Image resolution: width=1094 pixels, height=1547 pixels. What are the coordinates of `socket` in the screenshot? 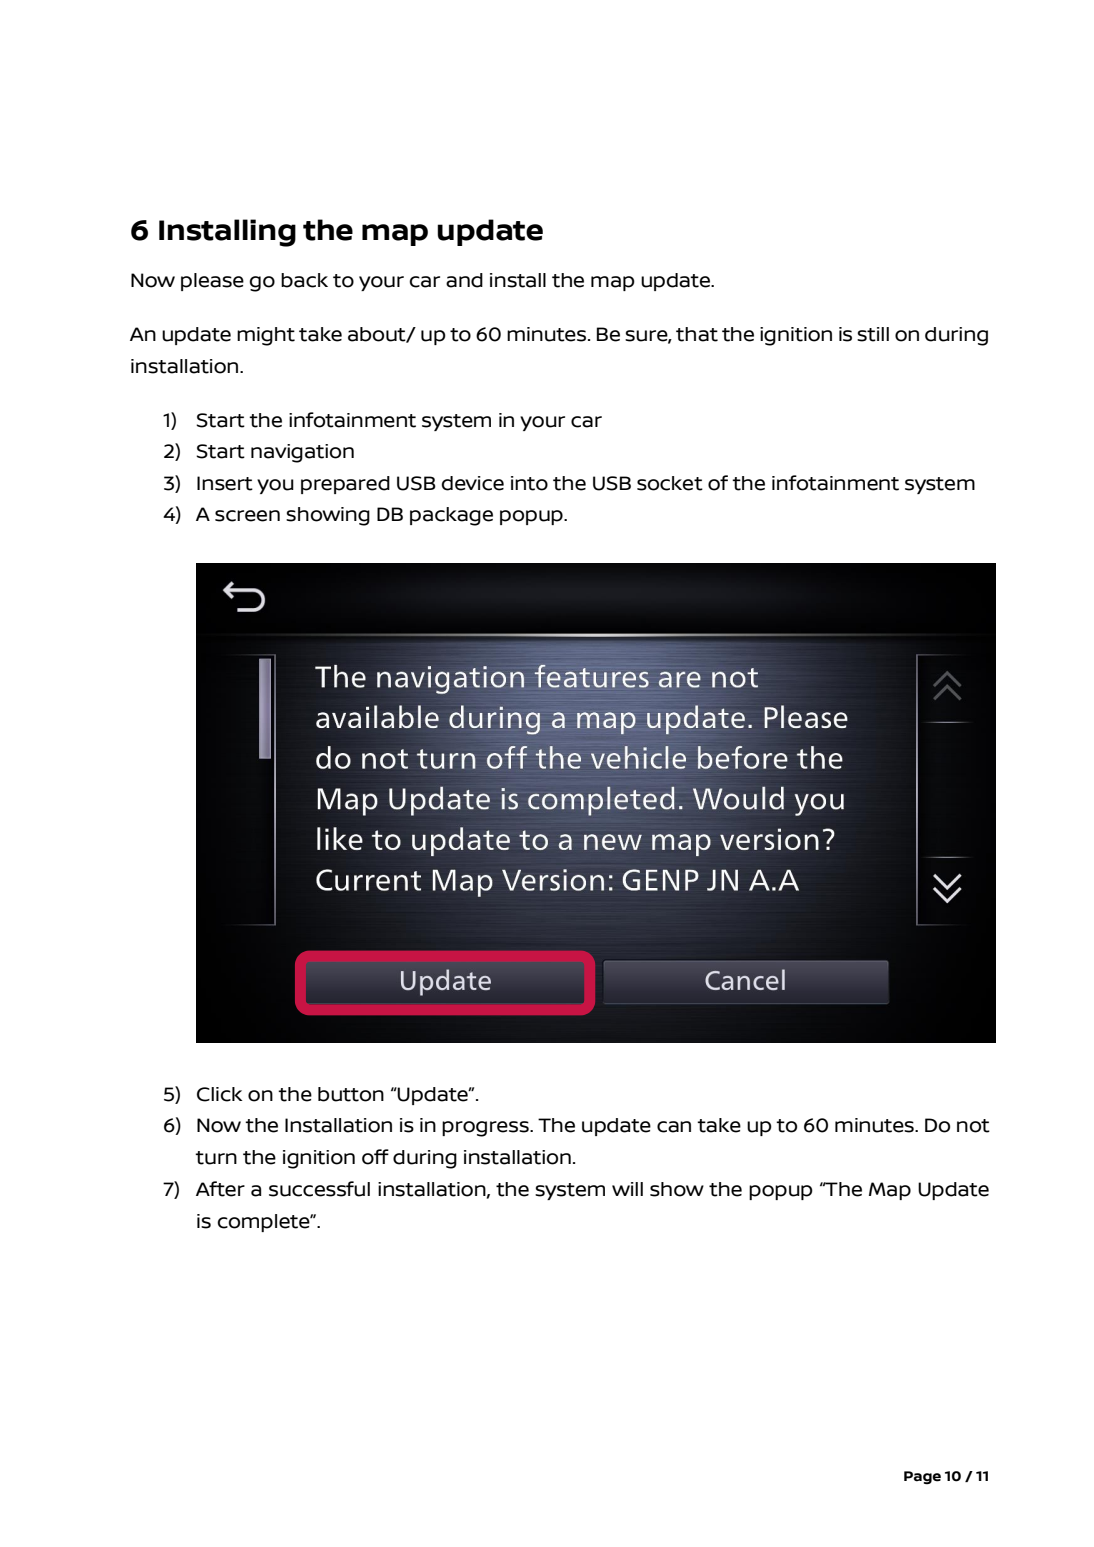 It's located at (670, 483).
